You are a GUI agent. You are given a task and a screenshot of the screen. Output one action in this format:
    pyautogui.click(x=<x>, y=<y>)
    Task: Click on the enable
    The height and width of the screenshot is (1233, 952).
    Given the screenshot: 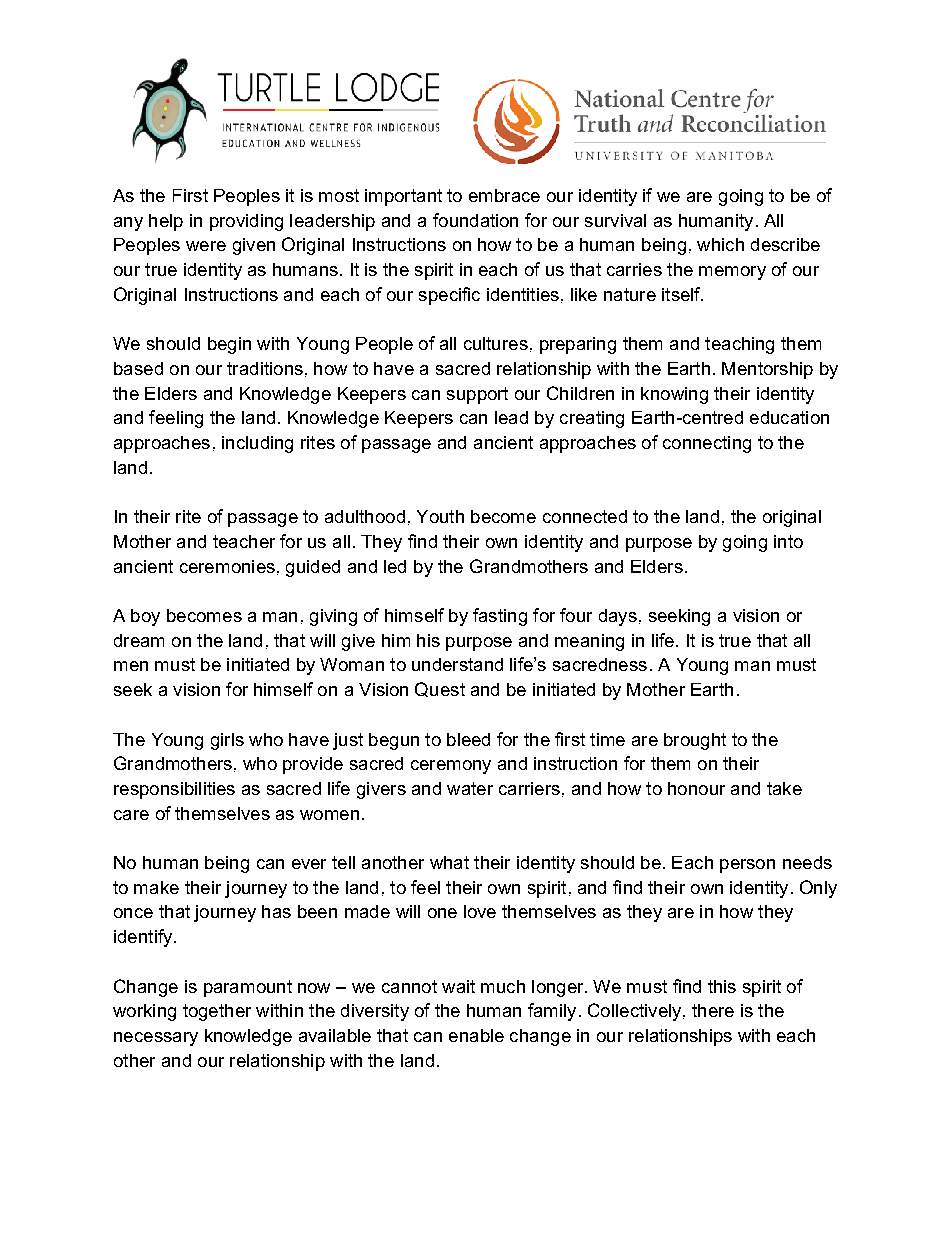 What is the action you would take?
    pyautogui.click(x=476, y=1035)
